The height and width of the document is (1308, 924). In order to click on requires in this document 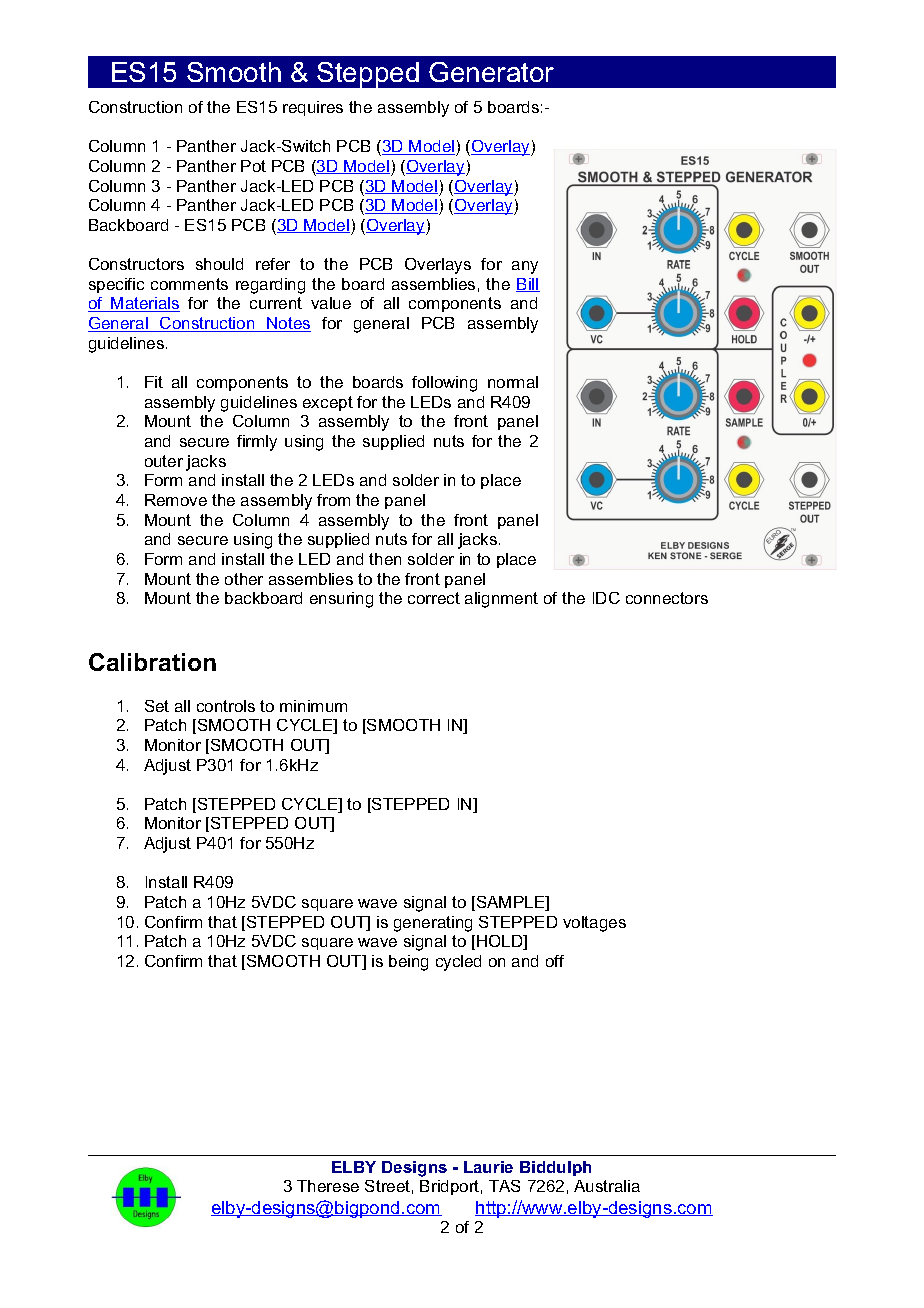, I will do `click(313, 108)`.
